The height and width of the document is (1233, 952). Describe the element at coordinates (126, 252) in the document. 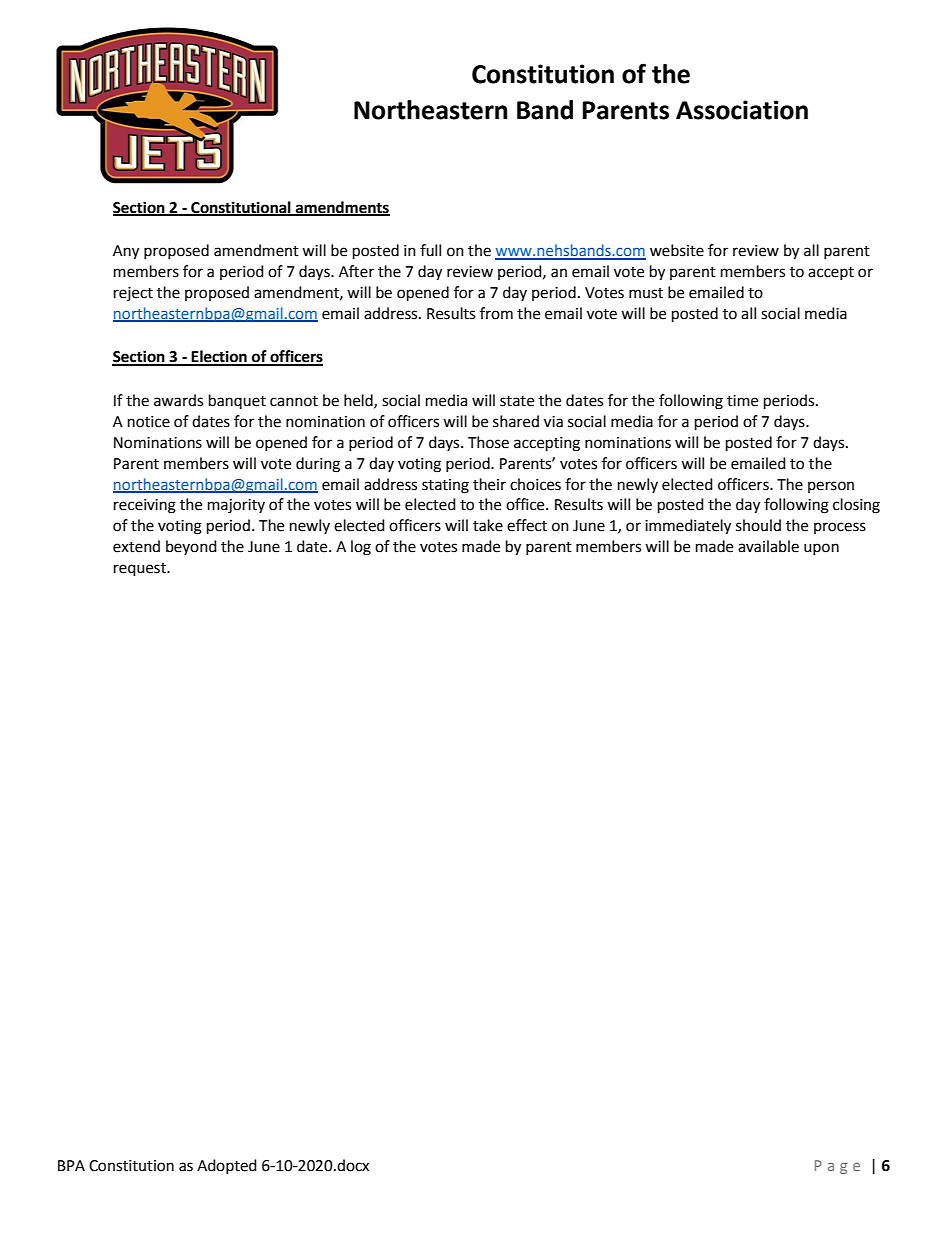

I see `Any` at that location.
